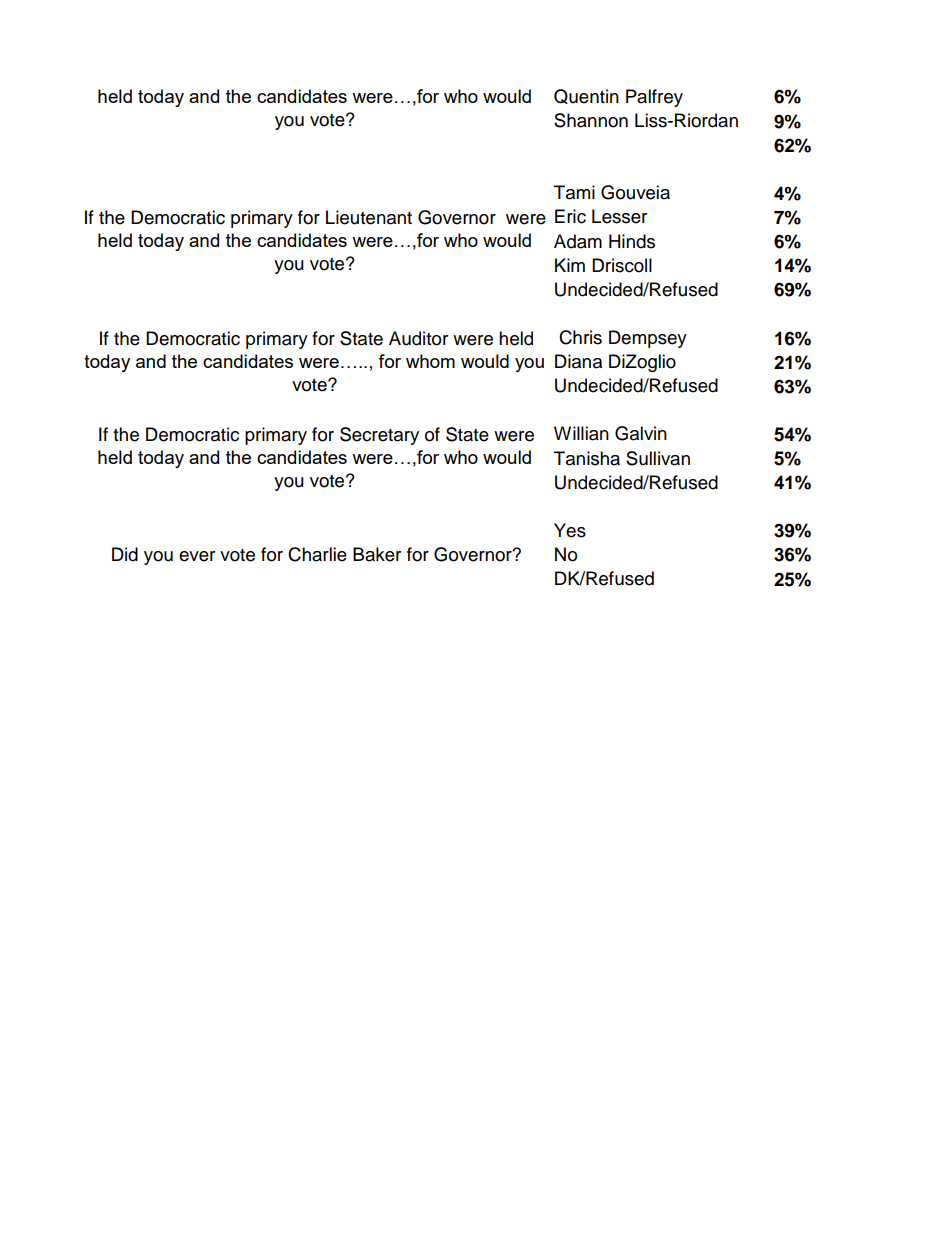 Image resolution: width=952 pixels, height=1233 pixels. I want to click on Lieutenant, so click(369, 217).
